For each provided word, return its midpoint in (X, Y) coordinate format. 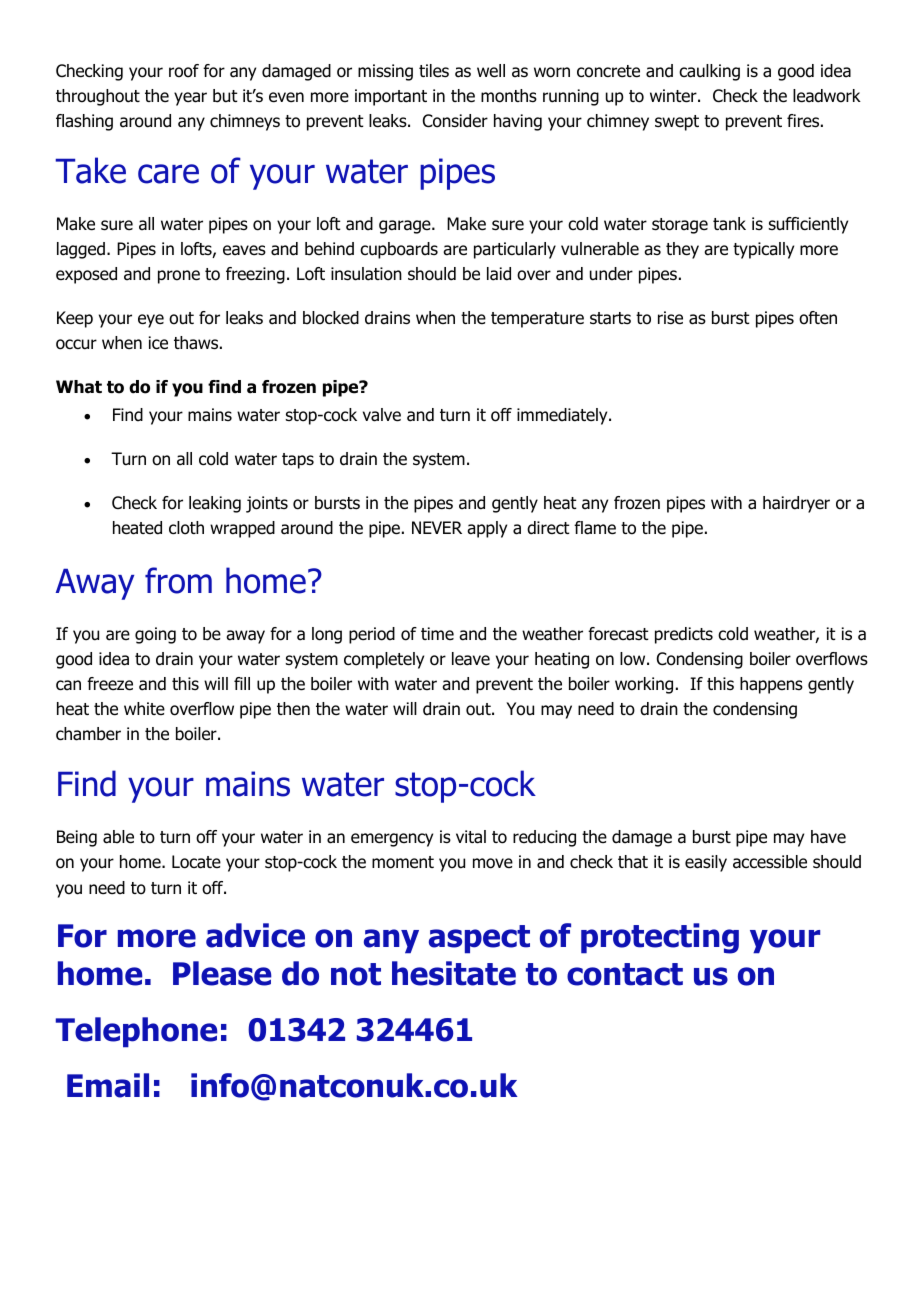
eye (151, 321)
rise (670, 318)
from (178, 580)
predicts (684, 635)
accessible (770, 862)
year (190, 99)
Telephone (137, 1032)
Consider (455, 121)
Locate (196, 862)
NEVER (437, 527)
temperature (537, 320)
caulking (709, 72)
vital (471, 837)
